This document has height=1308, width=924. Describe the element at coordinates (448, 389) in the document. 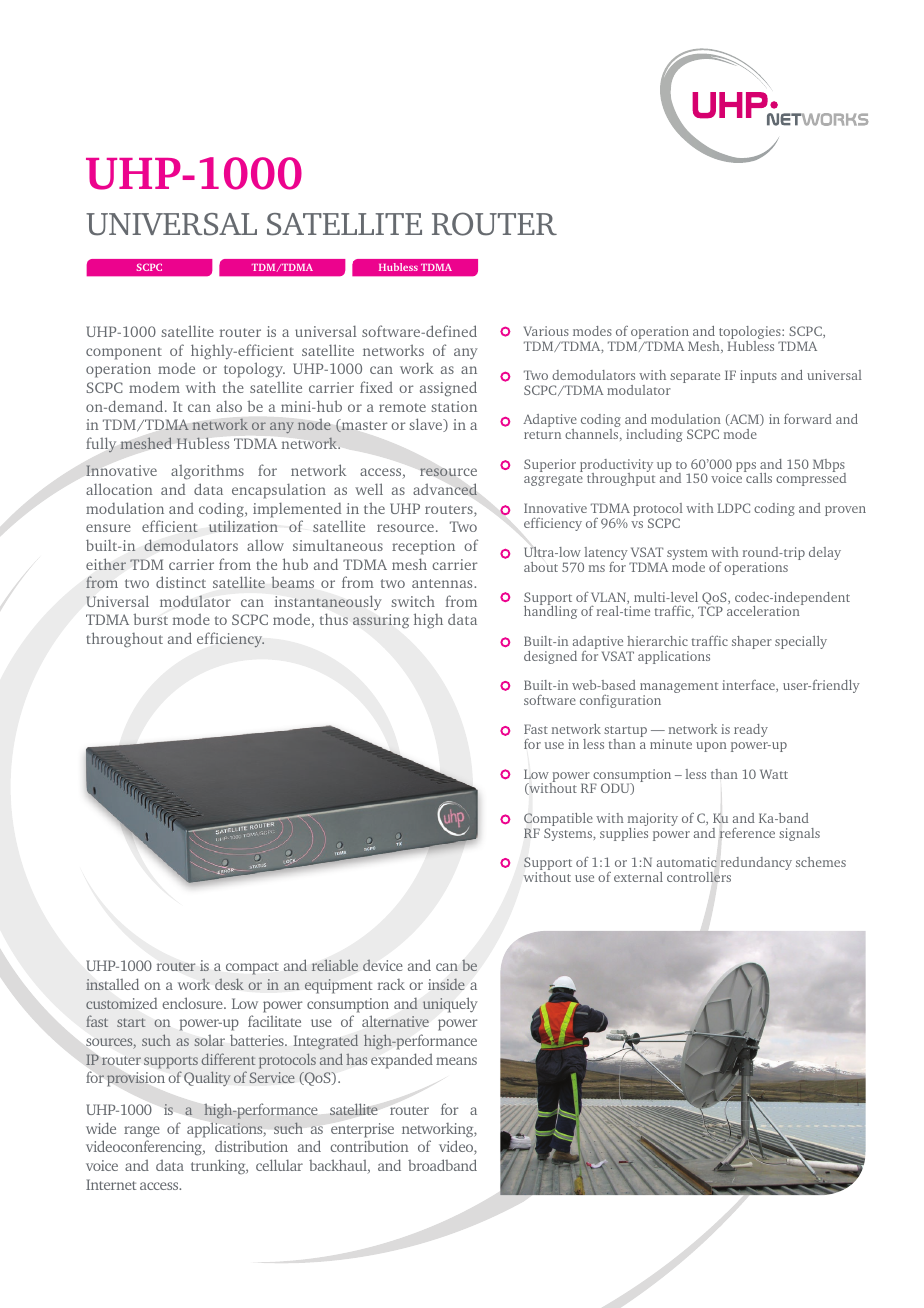

I see `assigned` at that location.
